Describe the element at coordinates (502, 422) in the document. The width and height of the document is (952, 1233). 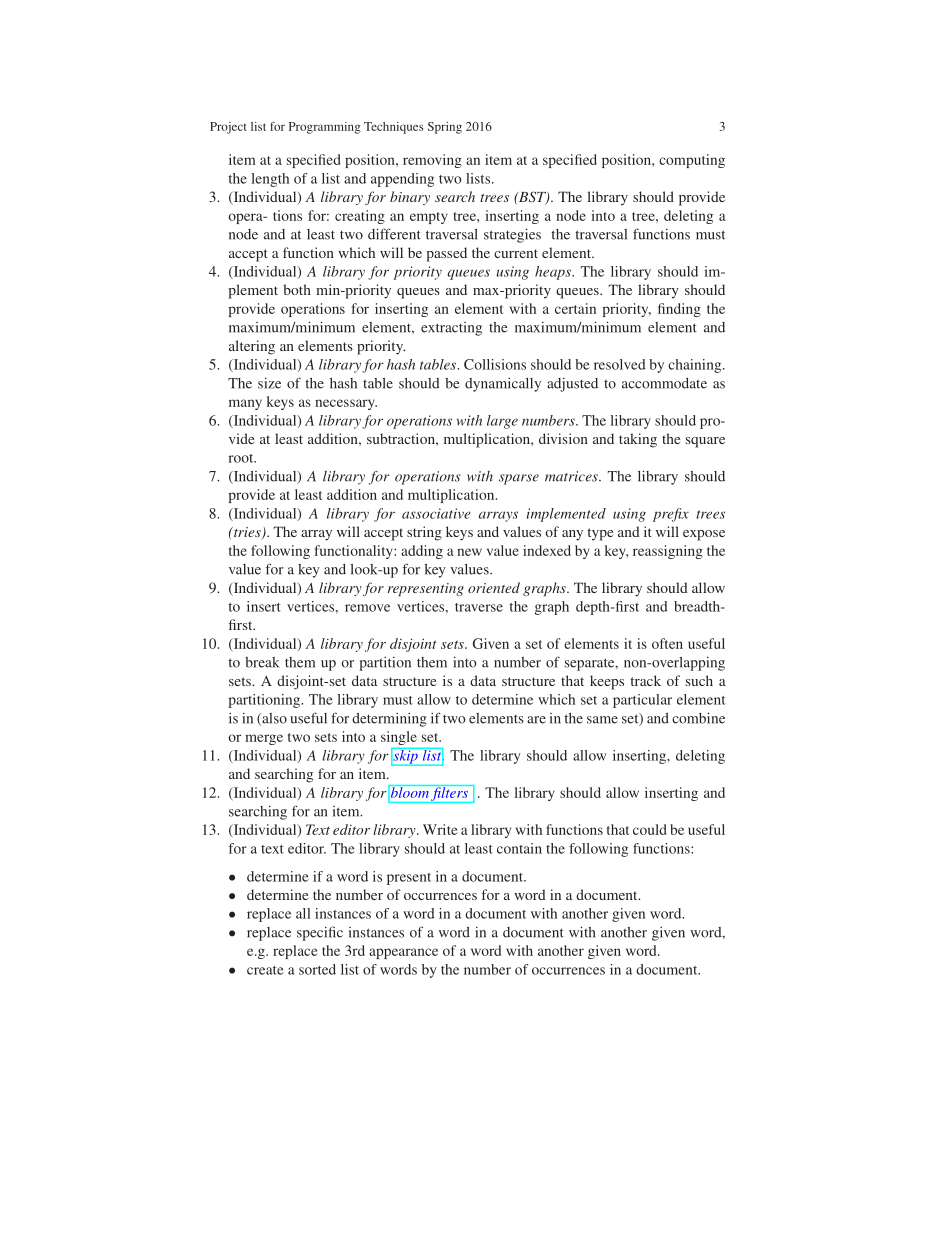
I see `large` at that location.
